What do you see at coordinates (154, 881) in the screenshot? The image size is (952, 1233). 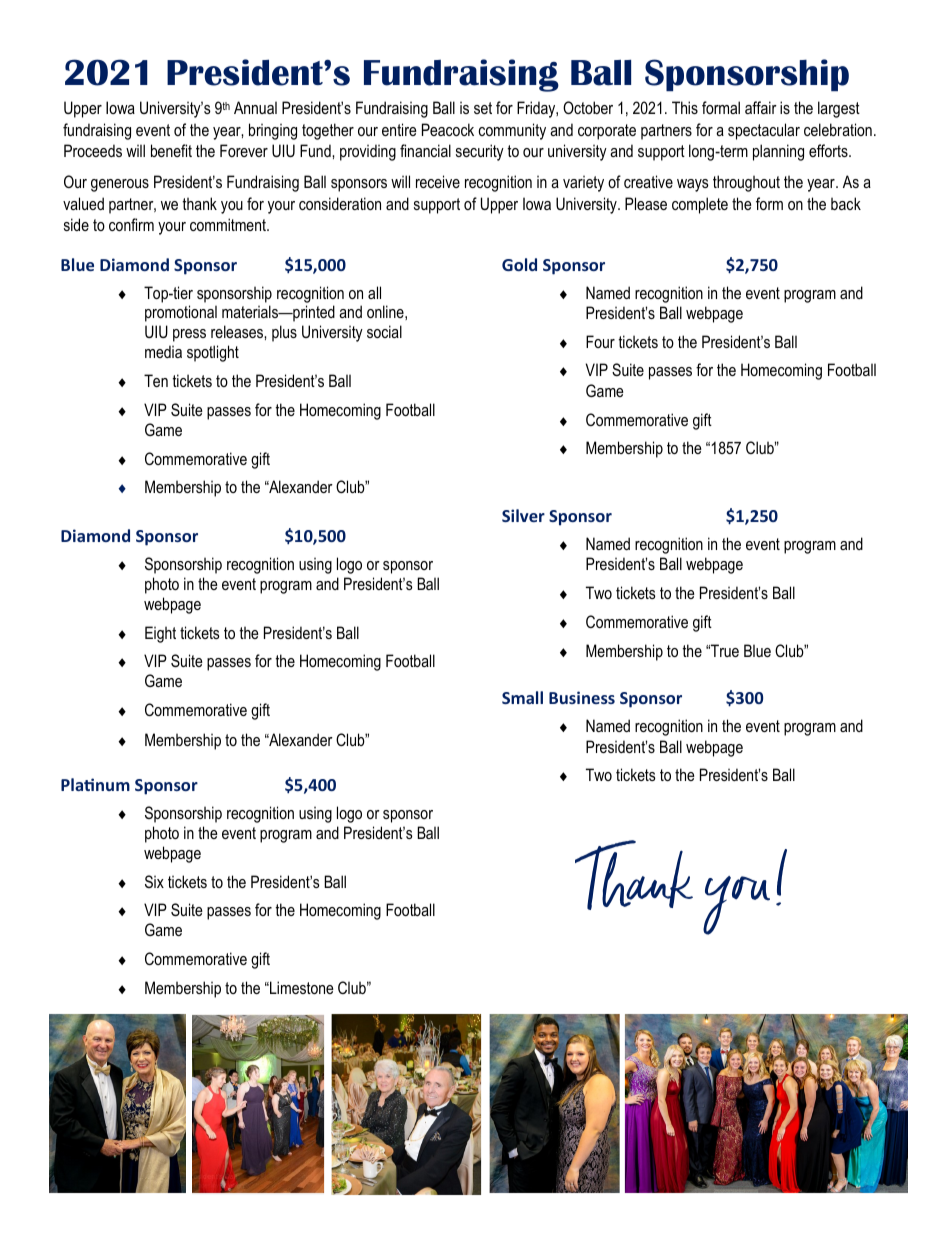 I see `Six` at bounding box center [154, 881].
